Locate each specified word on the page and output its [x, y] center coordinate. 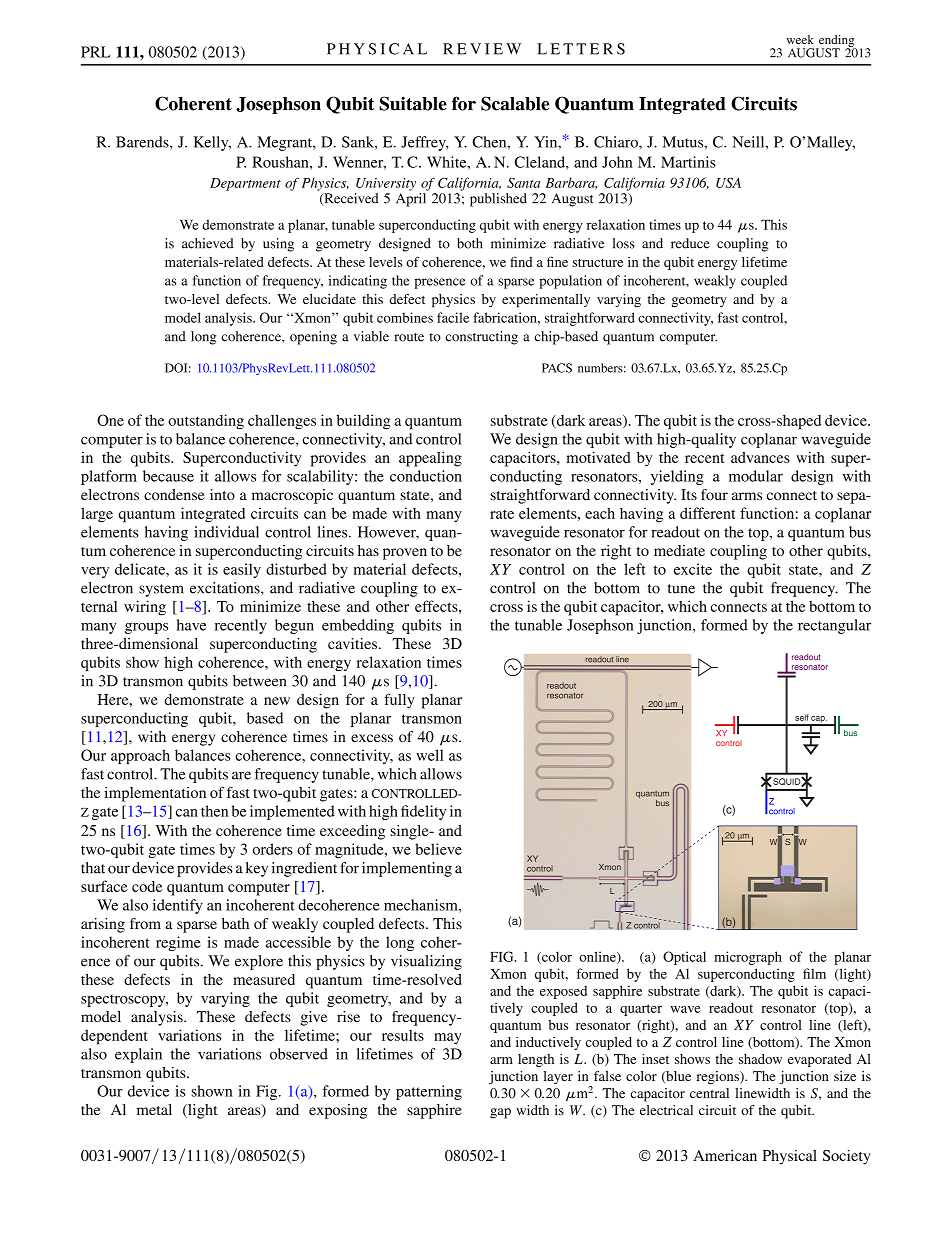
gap [500, 1113]
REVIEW [482, 49]
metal [154, 1109]
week [800, 39]
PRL [95, 52]
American [725, 1155]
